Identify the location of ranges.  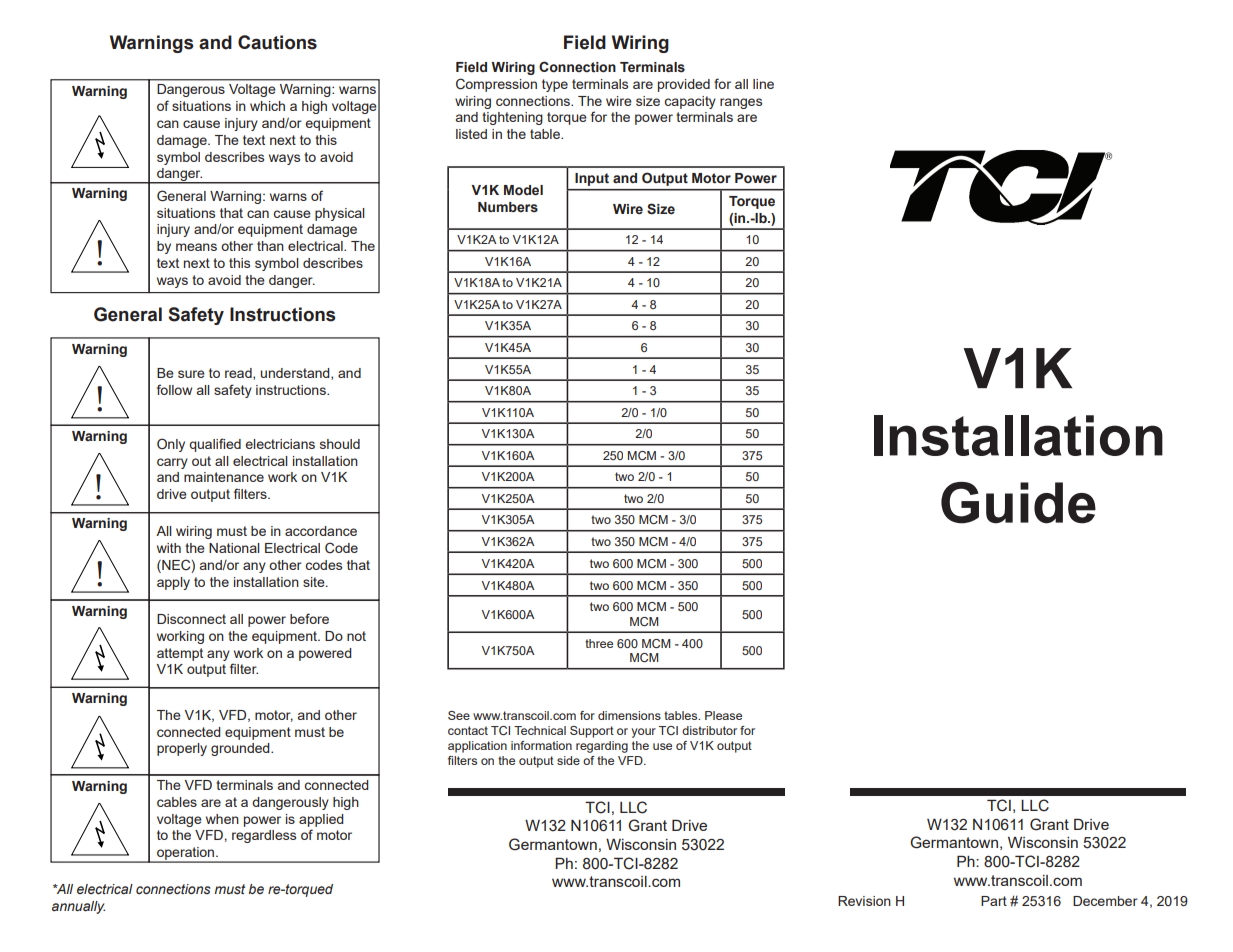
(741, 103).
